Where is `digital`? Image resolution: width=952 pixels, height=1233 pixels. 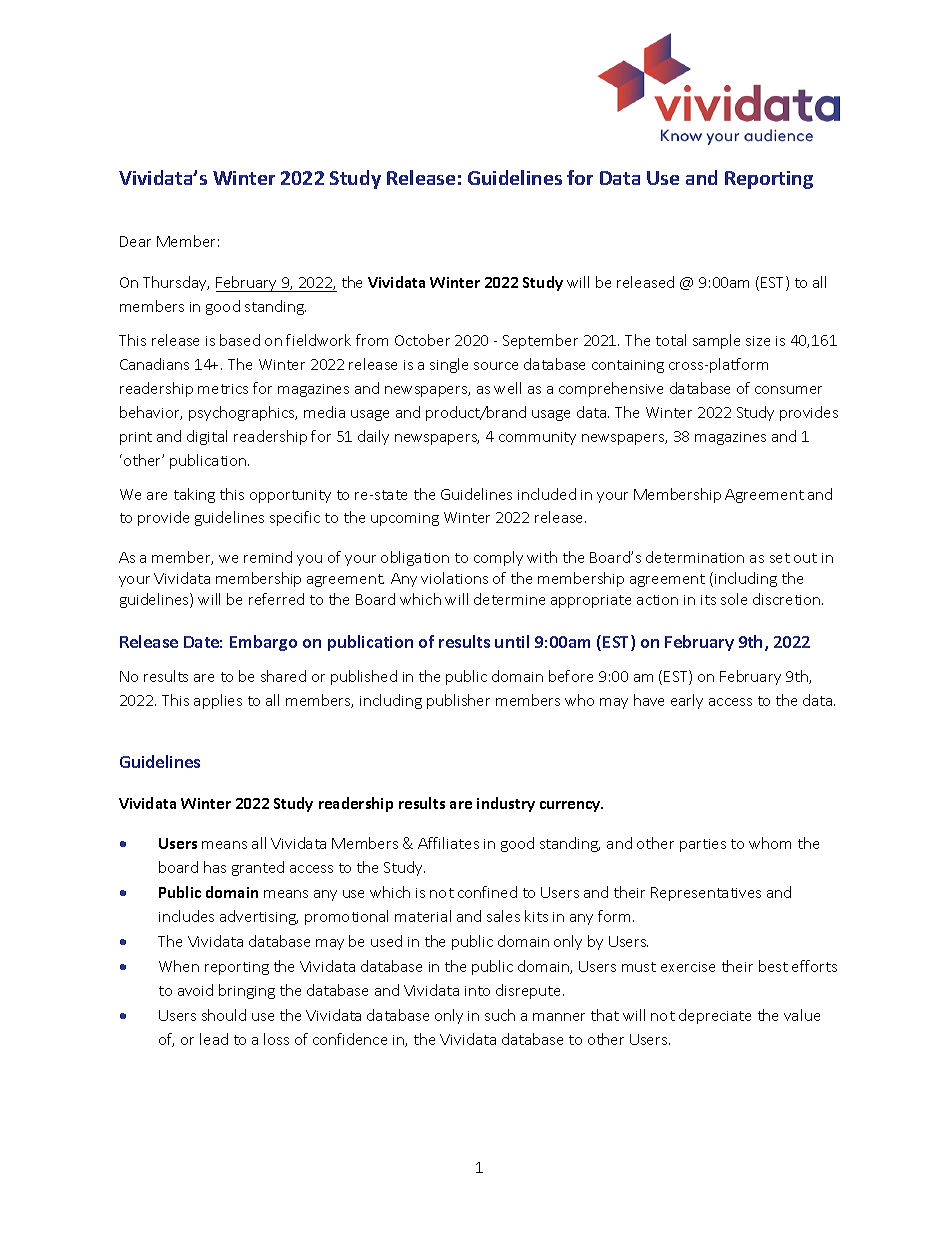 digital is located at coordinates (207, 437).
